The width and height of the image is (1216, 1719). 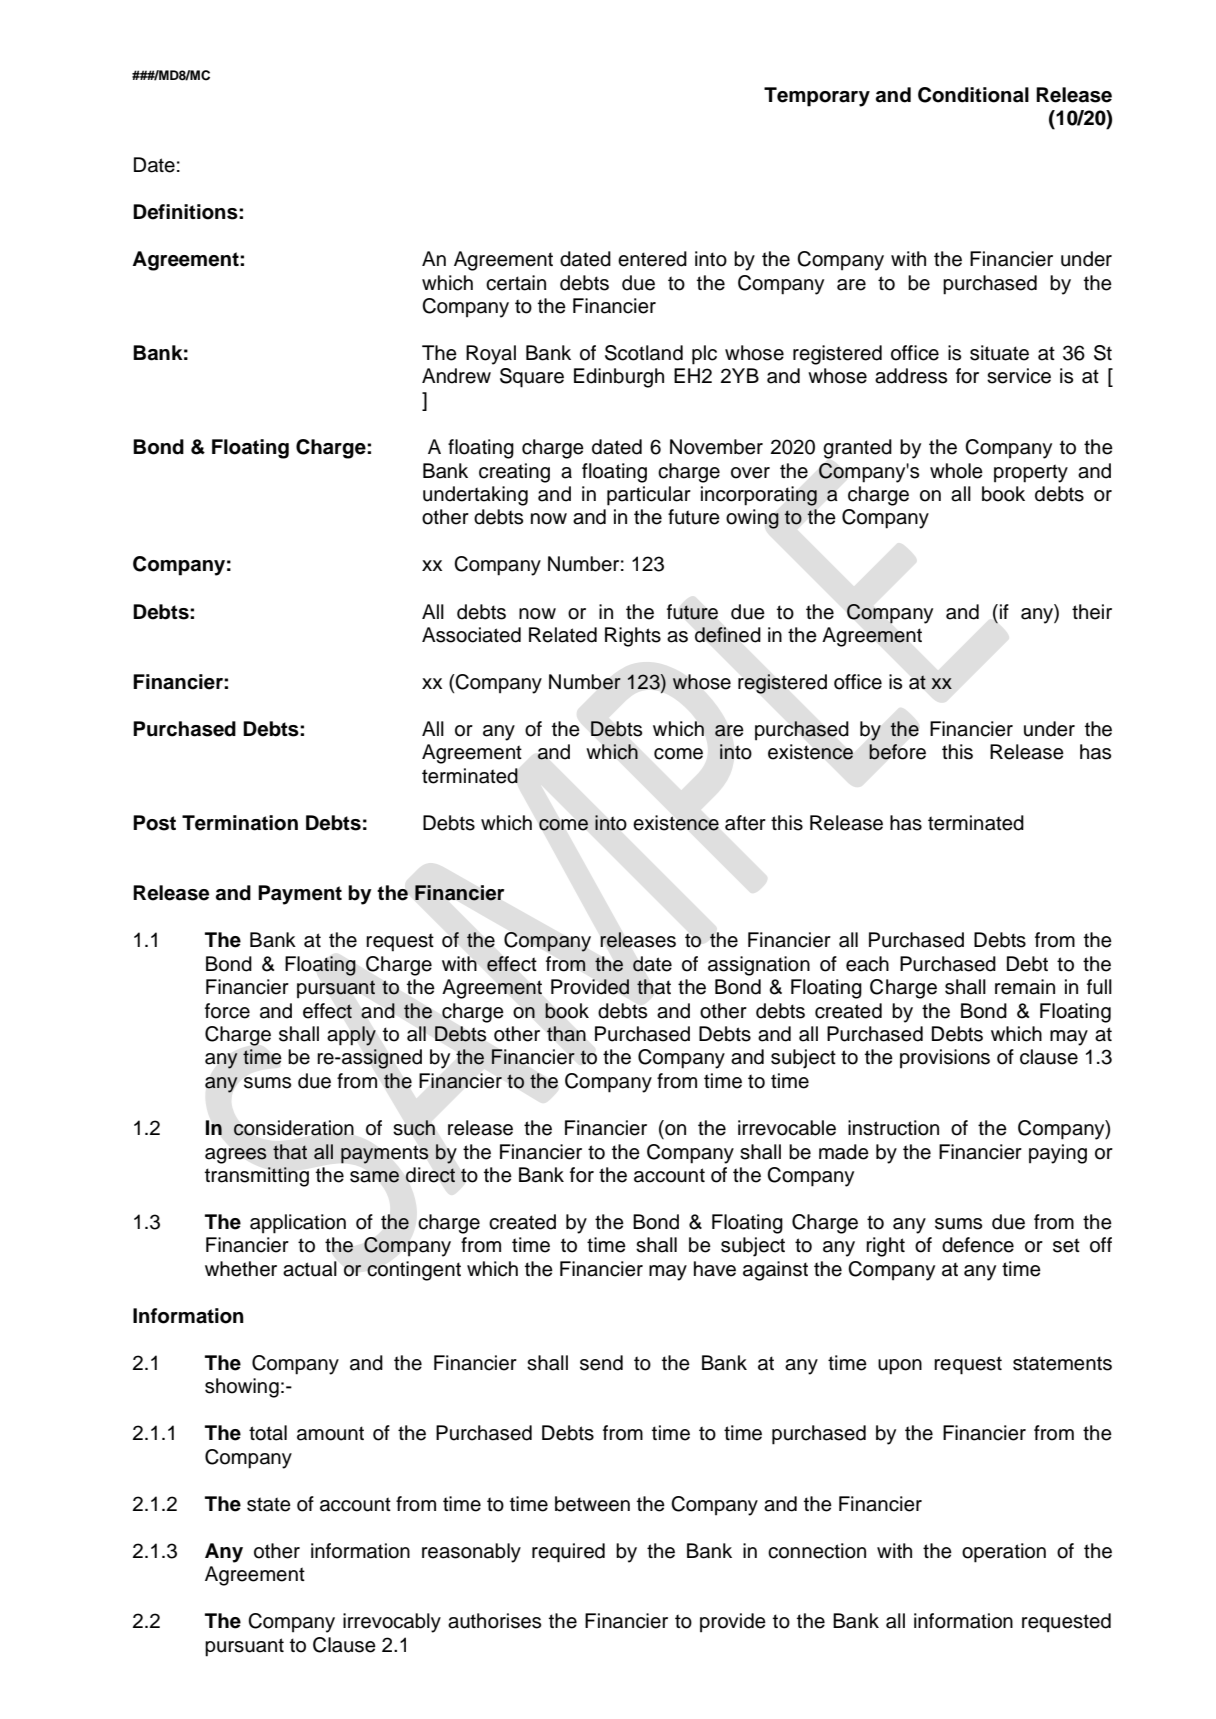 What do you see at coordinates (566, 1034) in the image?
I see `than` at bounding box center [566, 1034].
